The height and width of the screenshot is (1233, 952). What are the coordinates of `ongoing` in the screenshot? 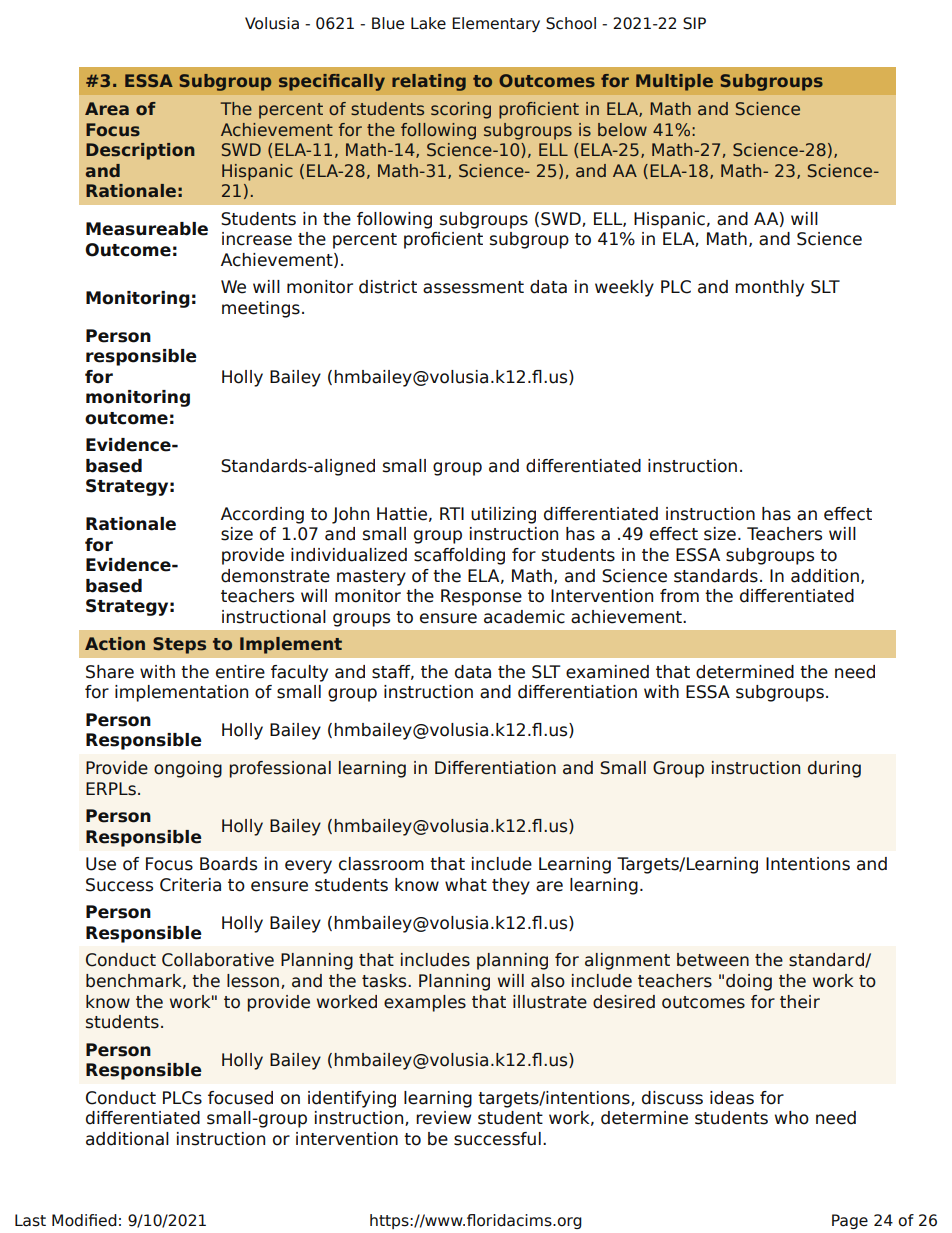 It's located at (188, 769).
